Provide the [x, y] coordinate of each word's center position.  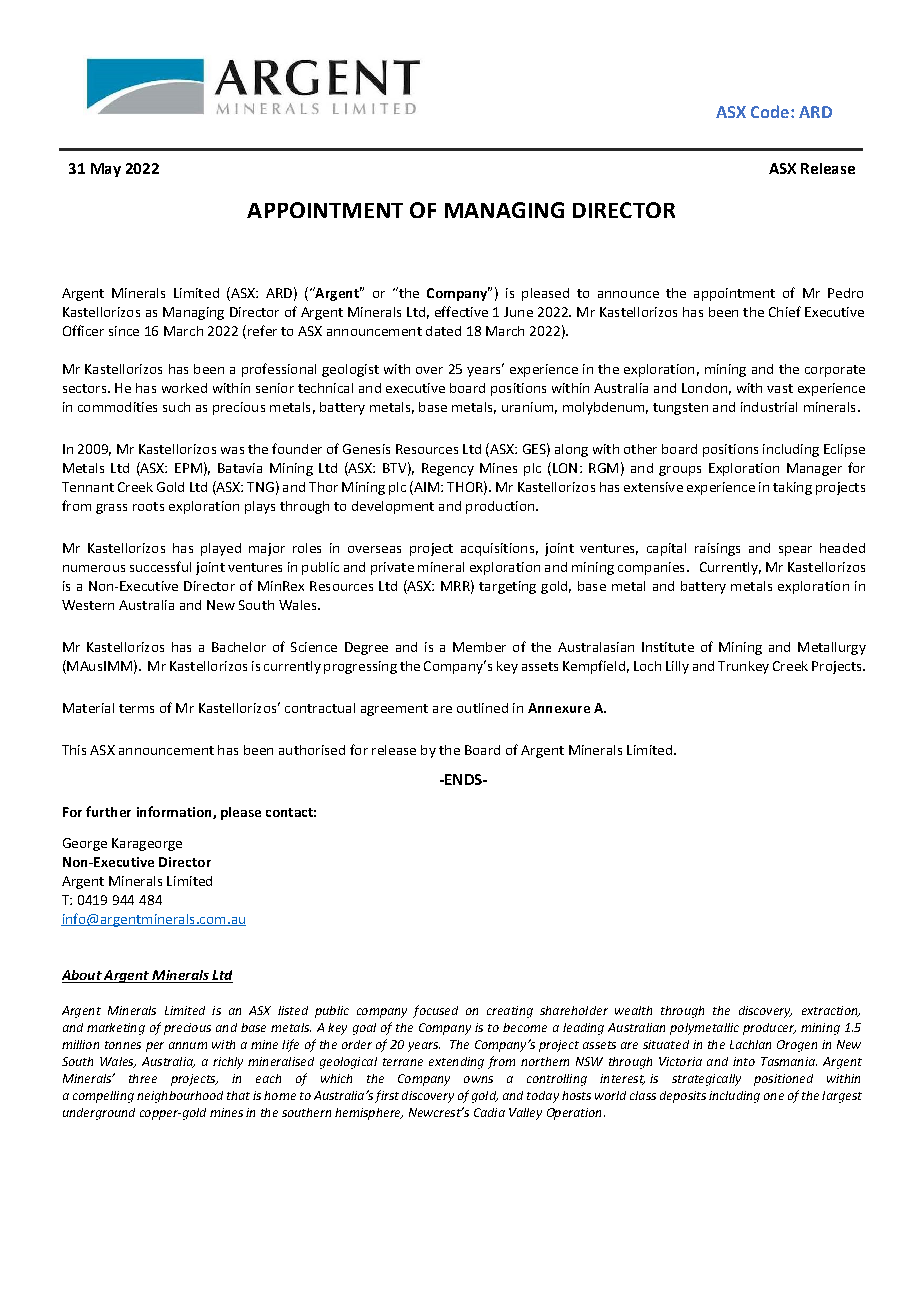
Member [479, 647]
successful [160, 566]
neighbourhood [180, 1097]
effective [461, 311]
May [106, 170]
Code [770, 111]
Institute [668, 647]
